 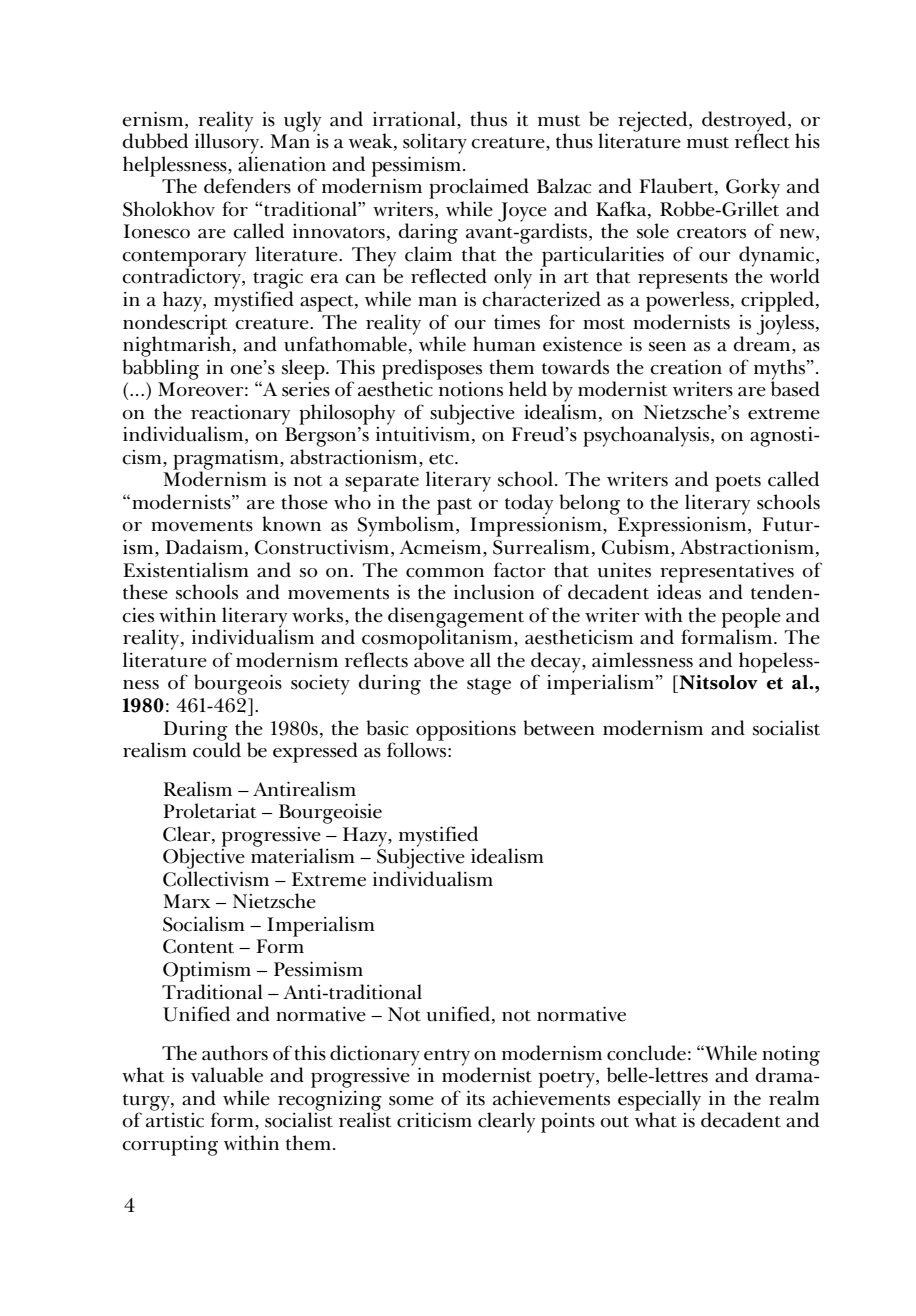 I want to click on destroyed, so click(x=745, y=122).
